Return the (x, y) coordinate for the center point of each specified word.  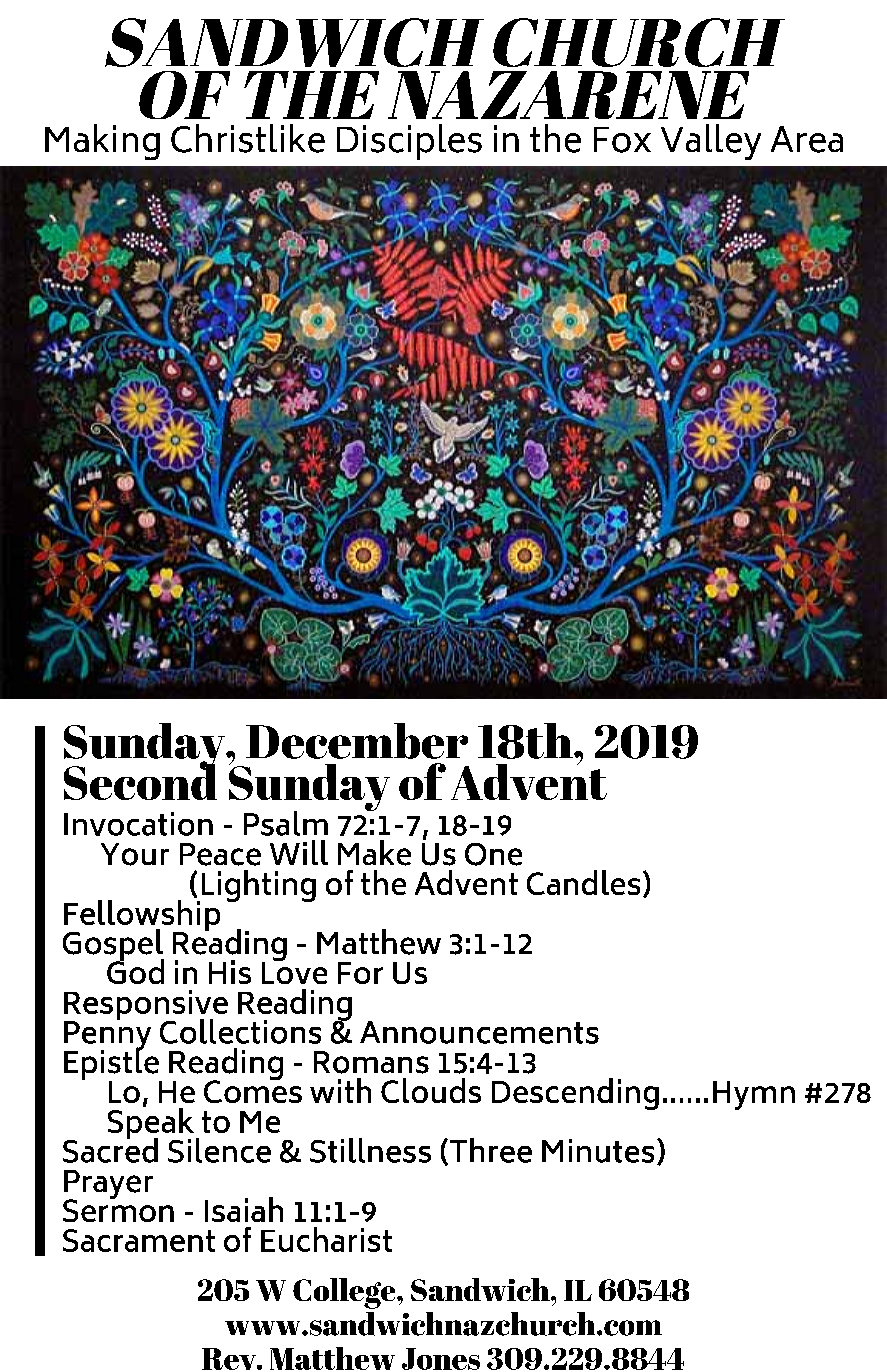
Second (140, 780)
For (360, 973)
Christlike (248, 138)
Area (807, 139)
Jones (441, 1359)
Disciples (409, 142)
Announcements (479, 1032)
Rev (230, 1359)
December (357, 741)
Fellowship (142, 915)
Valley (711, 142)
